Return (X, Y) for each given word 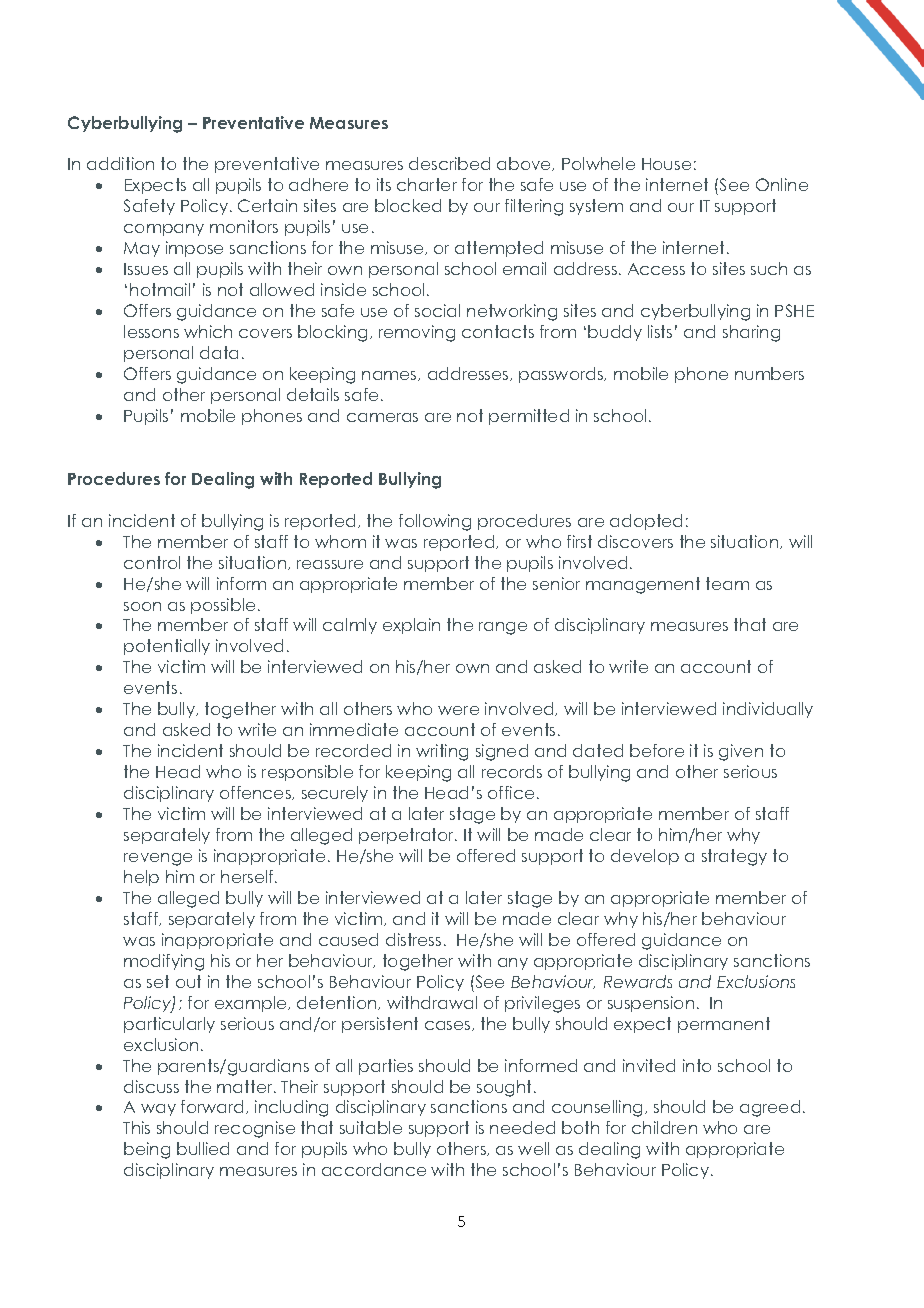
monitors (244, 226)
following (435, 522)
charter (427, 184)
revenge (158, 859)
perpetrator (408, 836)
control (152, 562)
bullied (203, 1148)
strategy (734, 857)
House (666, 164)
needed (522, 1127)
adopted (646, 522)
